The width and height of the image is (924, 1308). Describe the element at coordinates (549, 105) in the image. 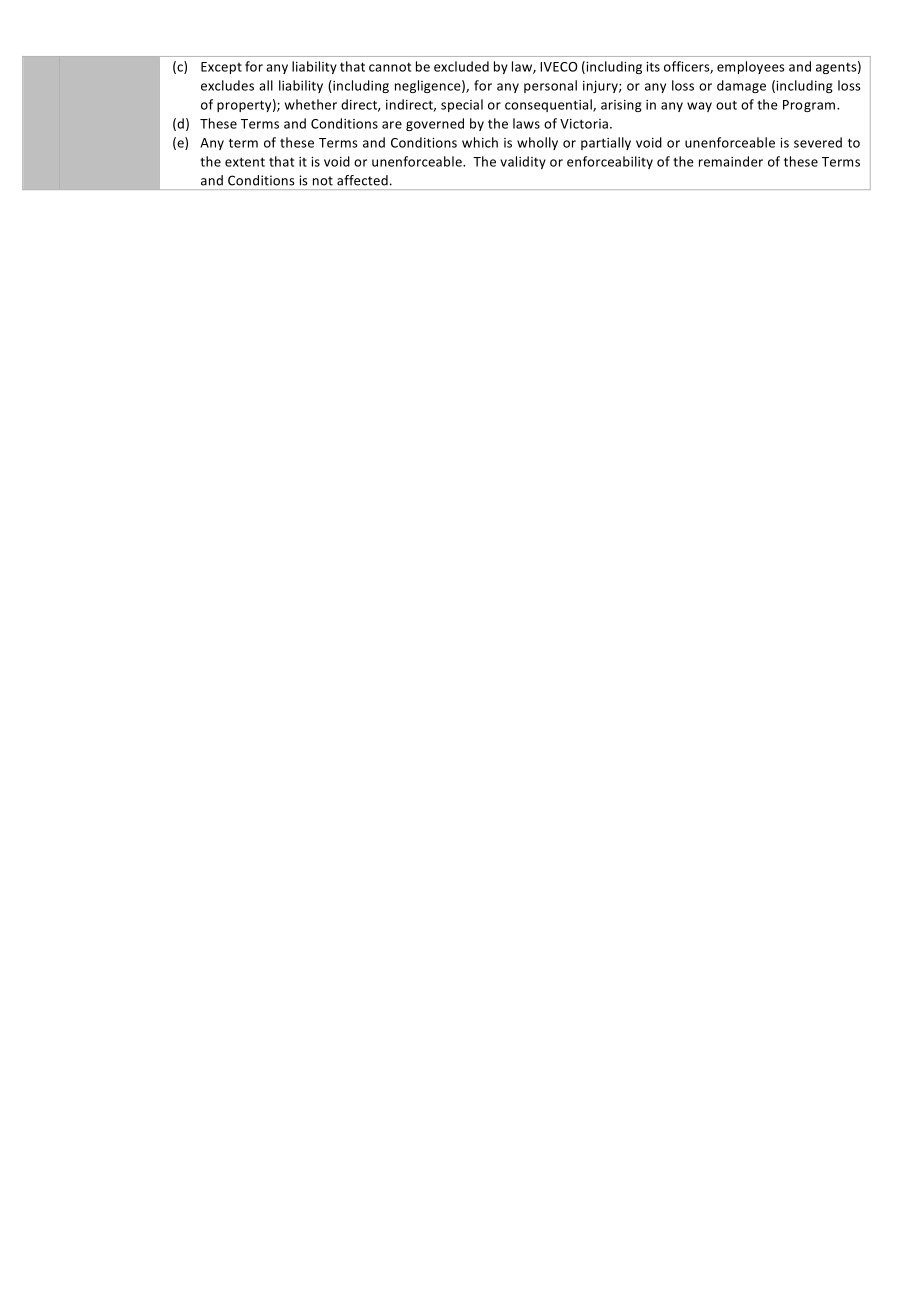

I see `consequential` at that location.
